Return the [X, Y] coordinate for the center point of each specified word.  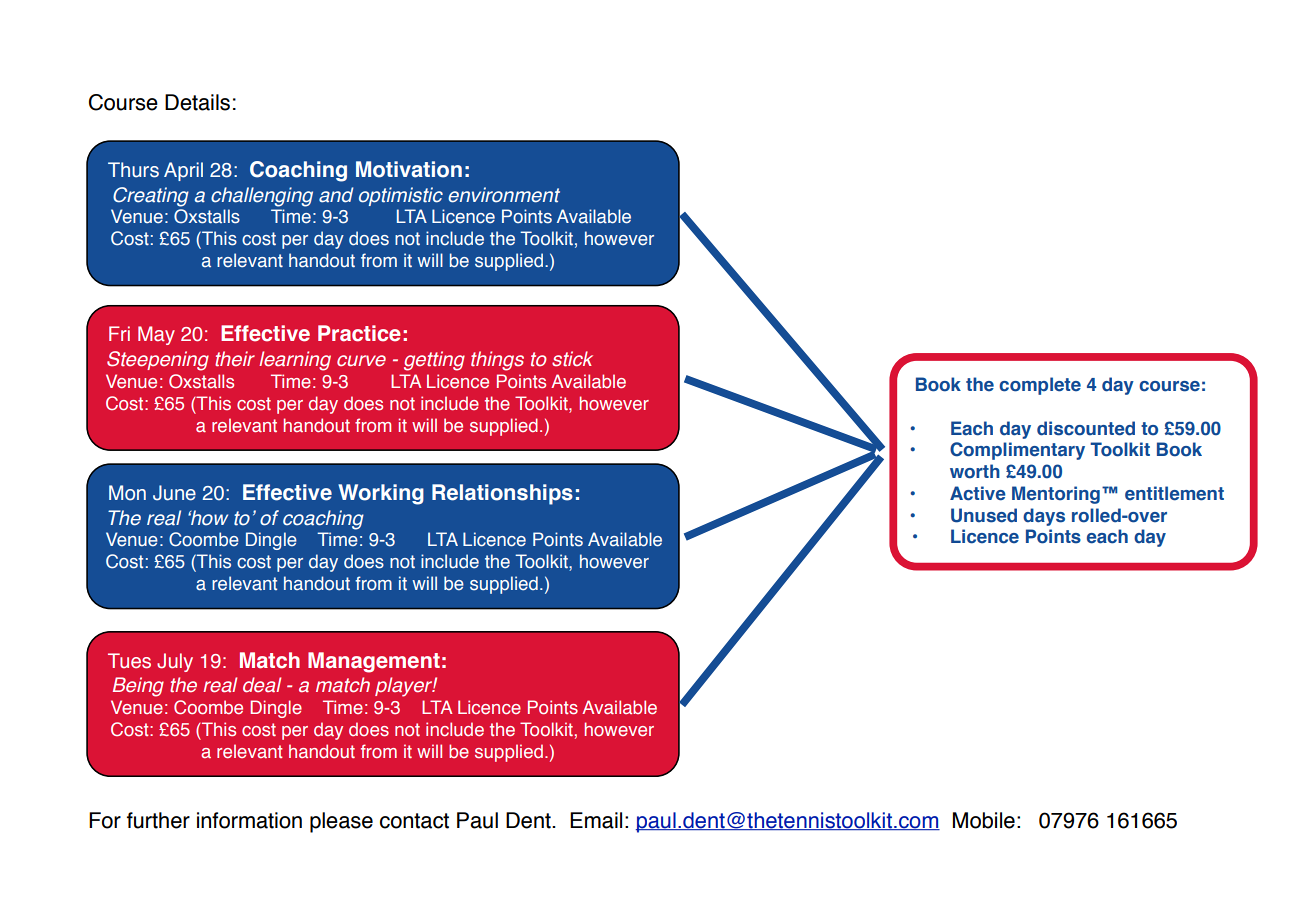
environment [504, 195]
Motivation [409, 169]
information [249, 820]
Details [197, 102]
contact [414, 821]
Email [596, 820]
